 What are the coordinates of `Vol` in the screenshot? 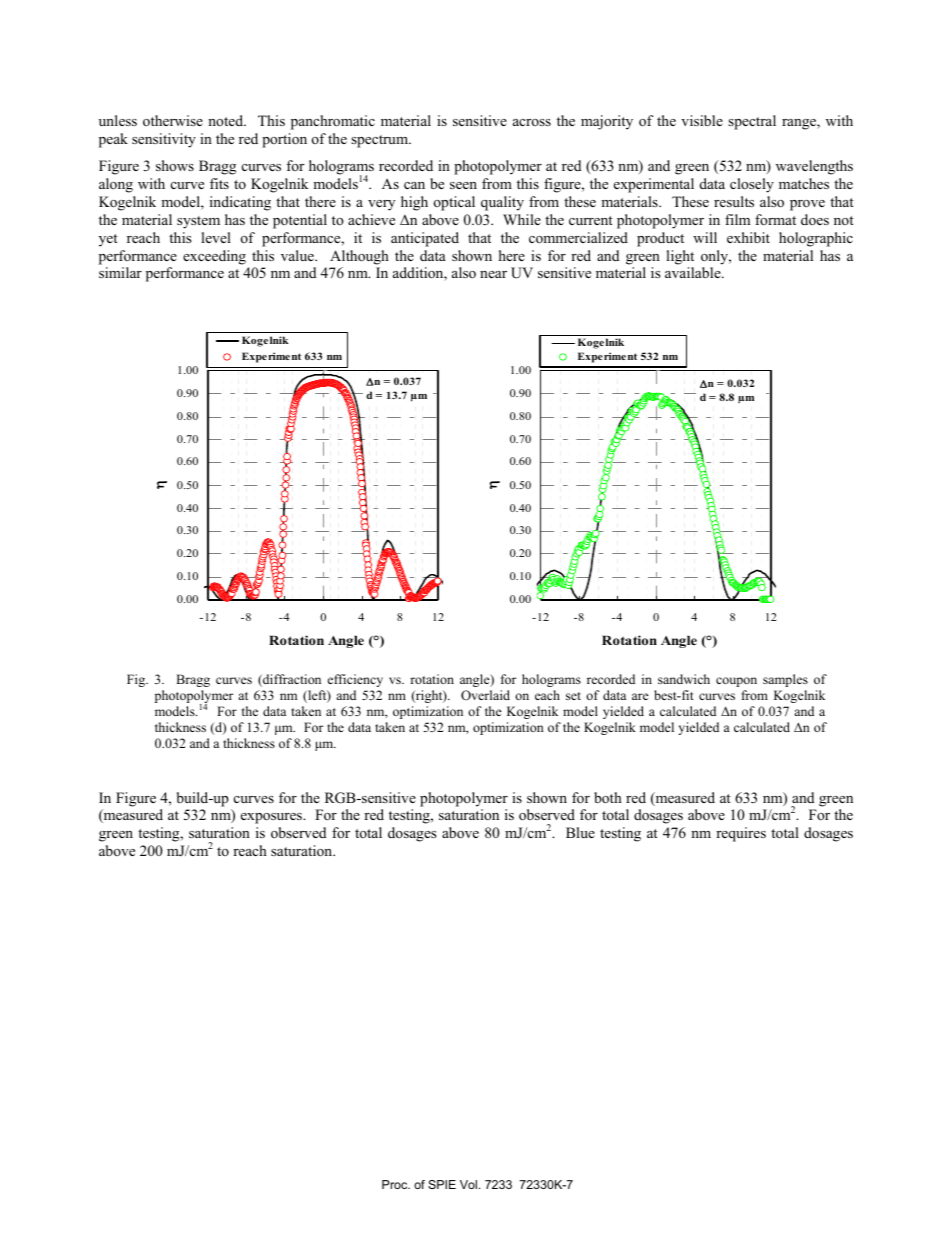 It's located at (468, 1184).
